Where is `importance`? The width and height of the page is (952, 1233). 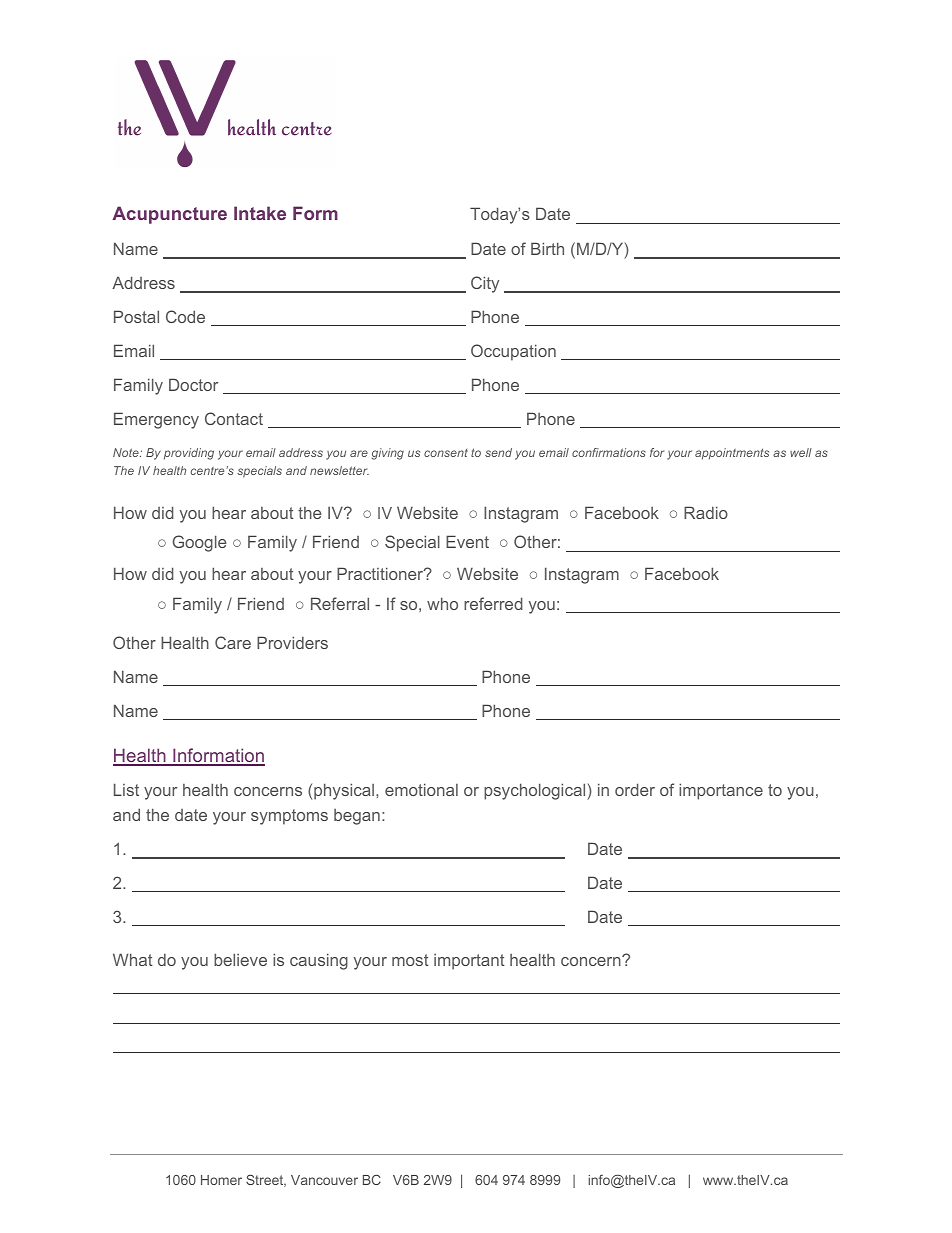
importance is located at coordinates (721, 791).
